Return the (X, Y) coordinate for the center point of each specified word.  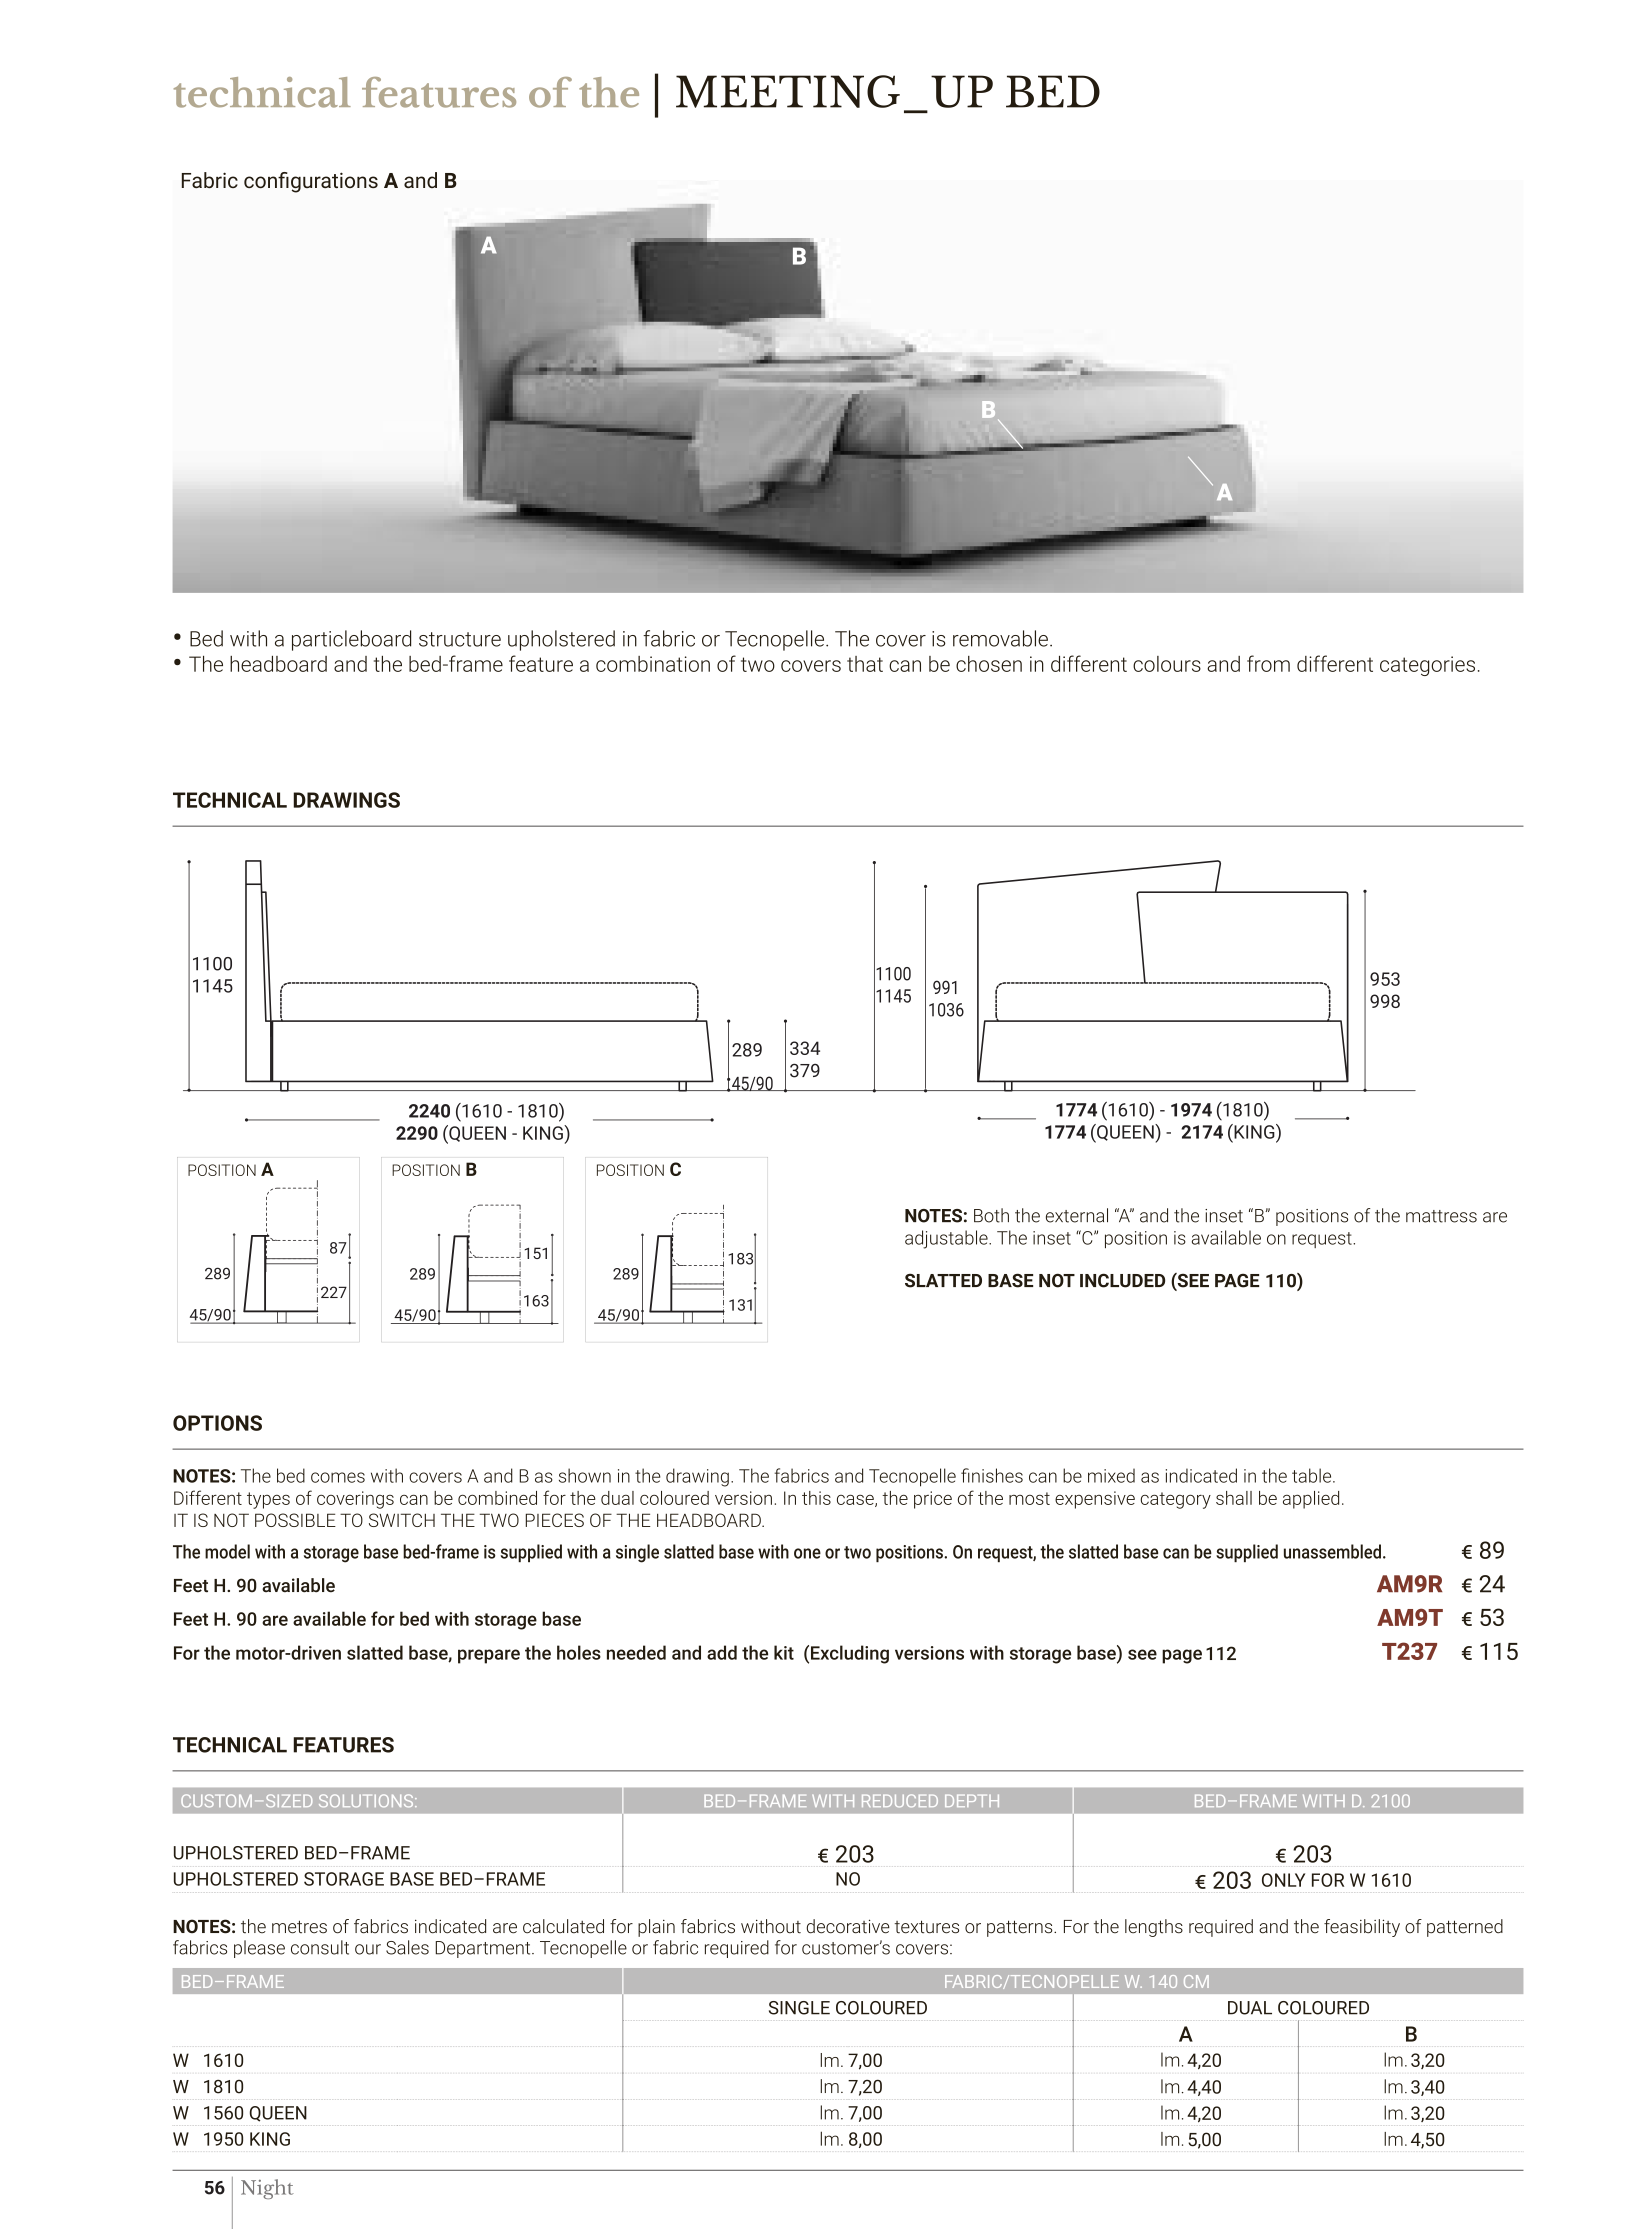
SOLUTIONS (367, 1800)
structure (460, 639)
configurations (311, 182)
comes (338, 1477)
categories (1427, 666)
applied (1311, 1500)
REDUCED (900, 1800)
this (816, 1498)
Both (991, 1215)
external (1077, 1215)
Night (267, 2189)
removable (1000, 638)
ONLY (1283, 1880)
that (865, 664)
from (1268, 663)
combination (653, 664)
